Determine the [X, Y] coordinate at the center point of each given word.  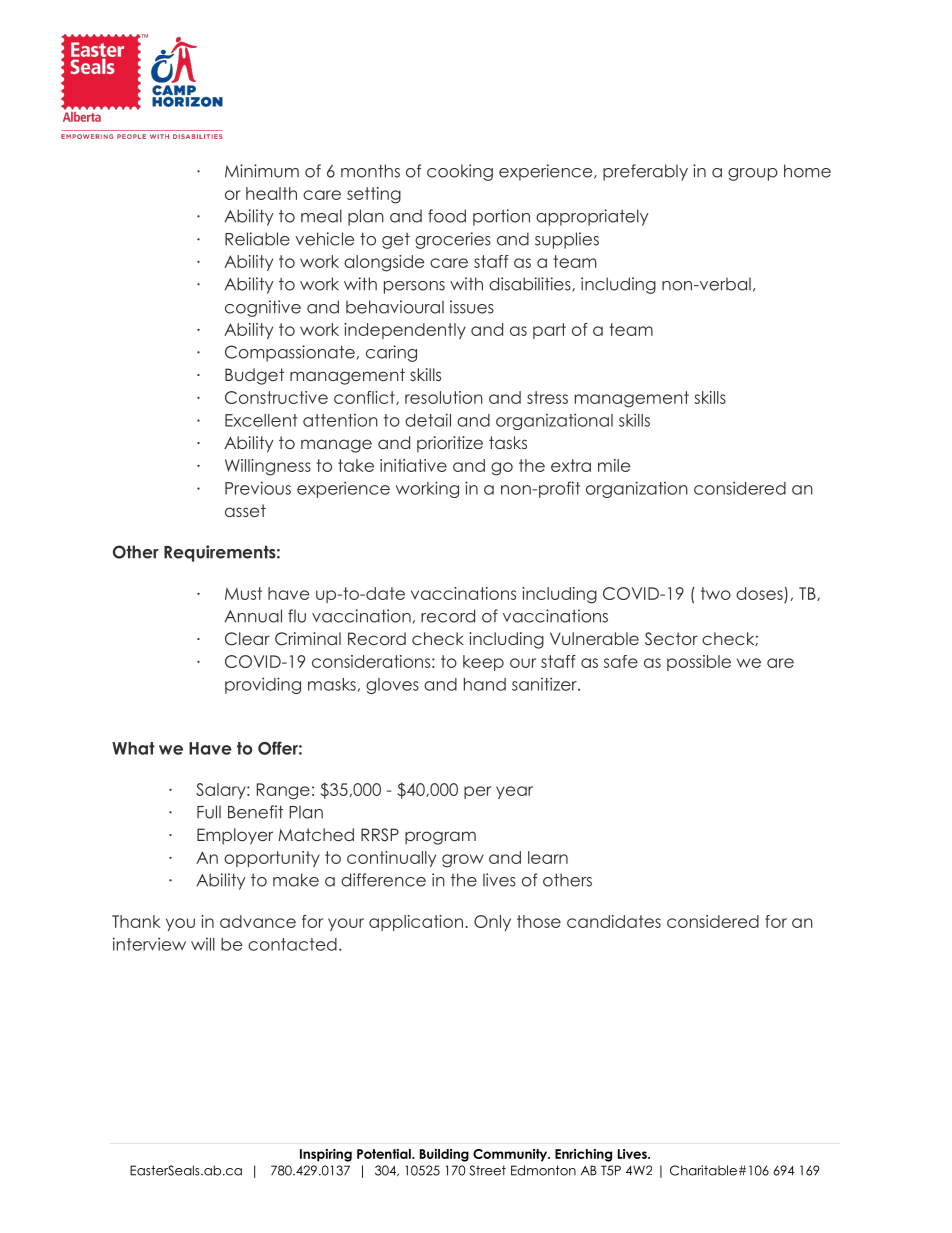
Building [444, 1155]
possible [699, 663]
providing [263, 685]
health [271, 193]
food [447, 216]
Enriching [583, 1155]
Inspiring [326, 1155]
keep [483, 663]
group [753, 174]
